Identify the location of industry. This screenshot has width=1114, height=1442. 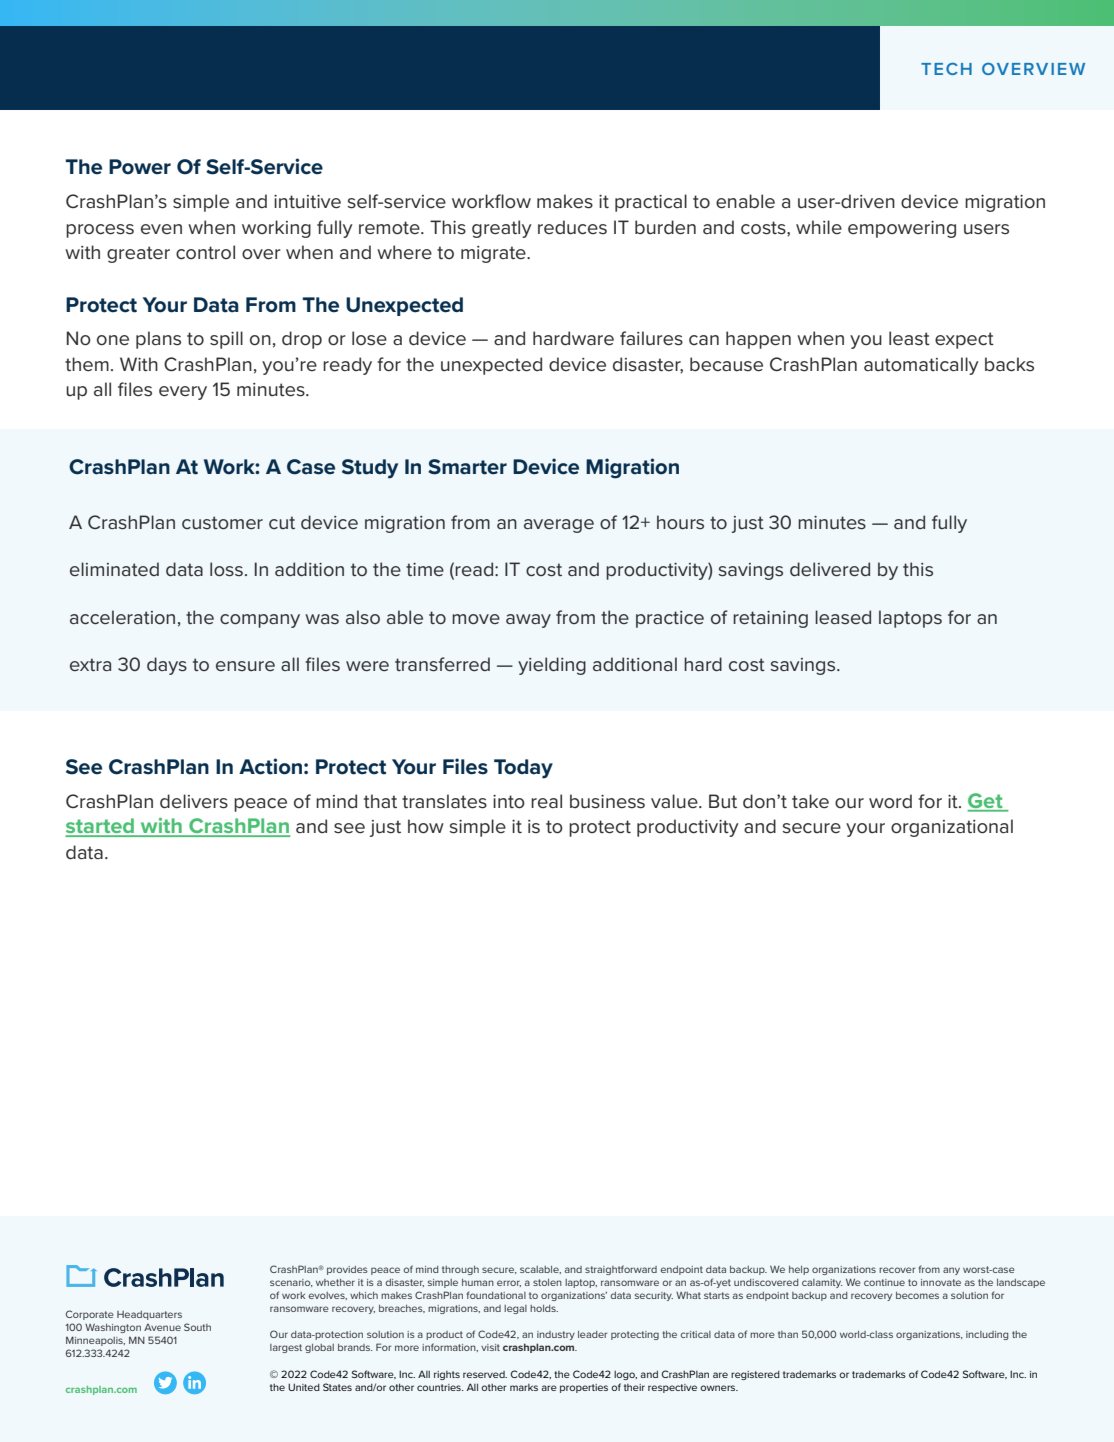
(556, 1335).
